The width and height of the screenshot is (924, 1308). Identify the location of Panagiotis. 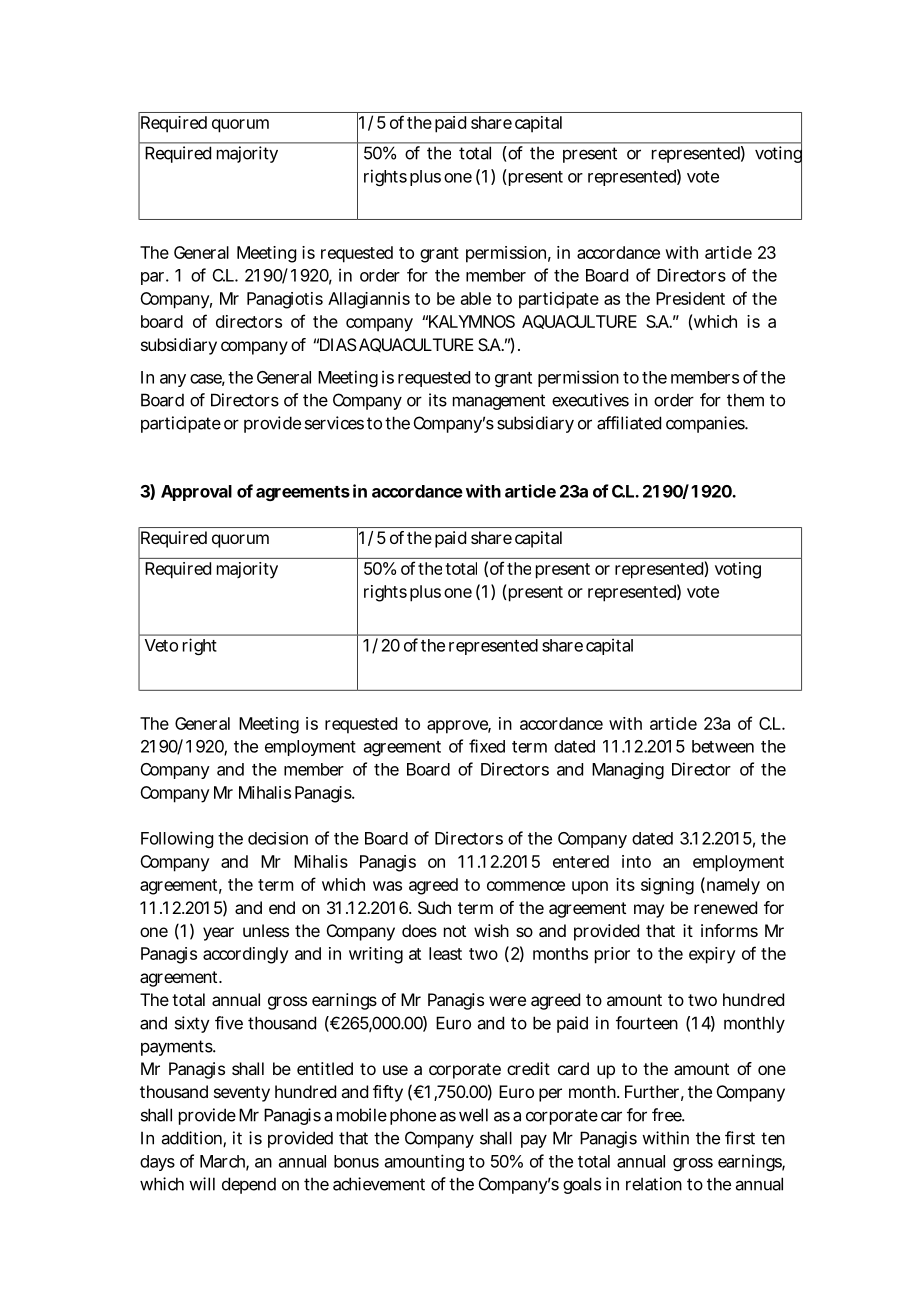
(285, 300).
